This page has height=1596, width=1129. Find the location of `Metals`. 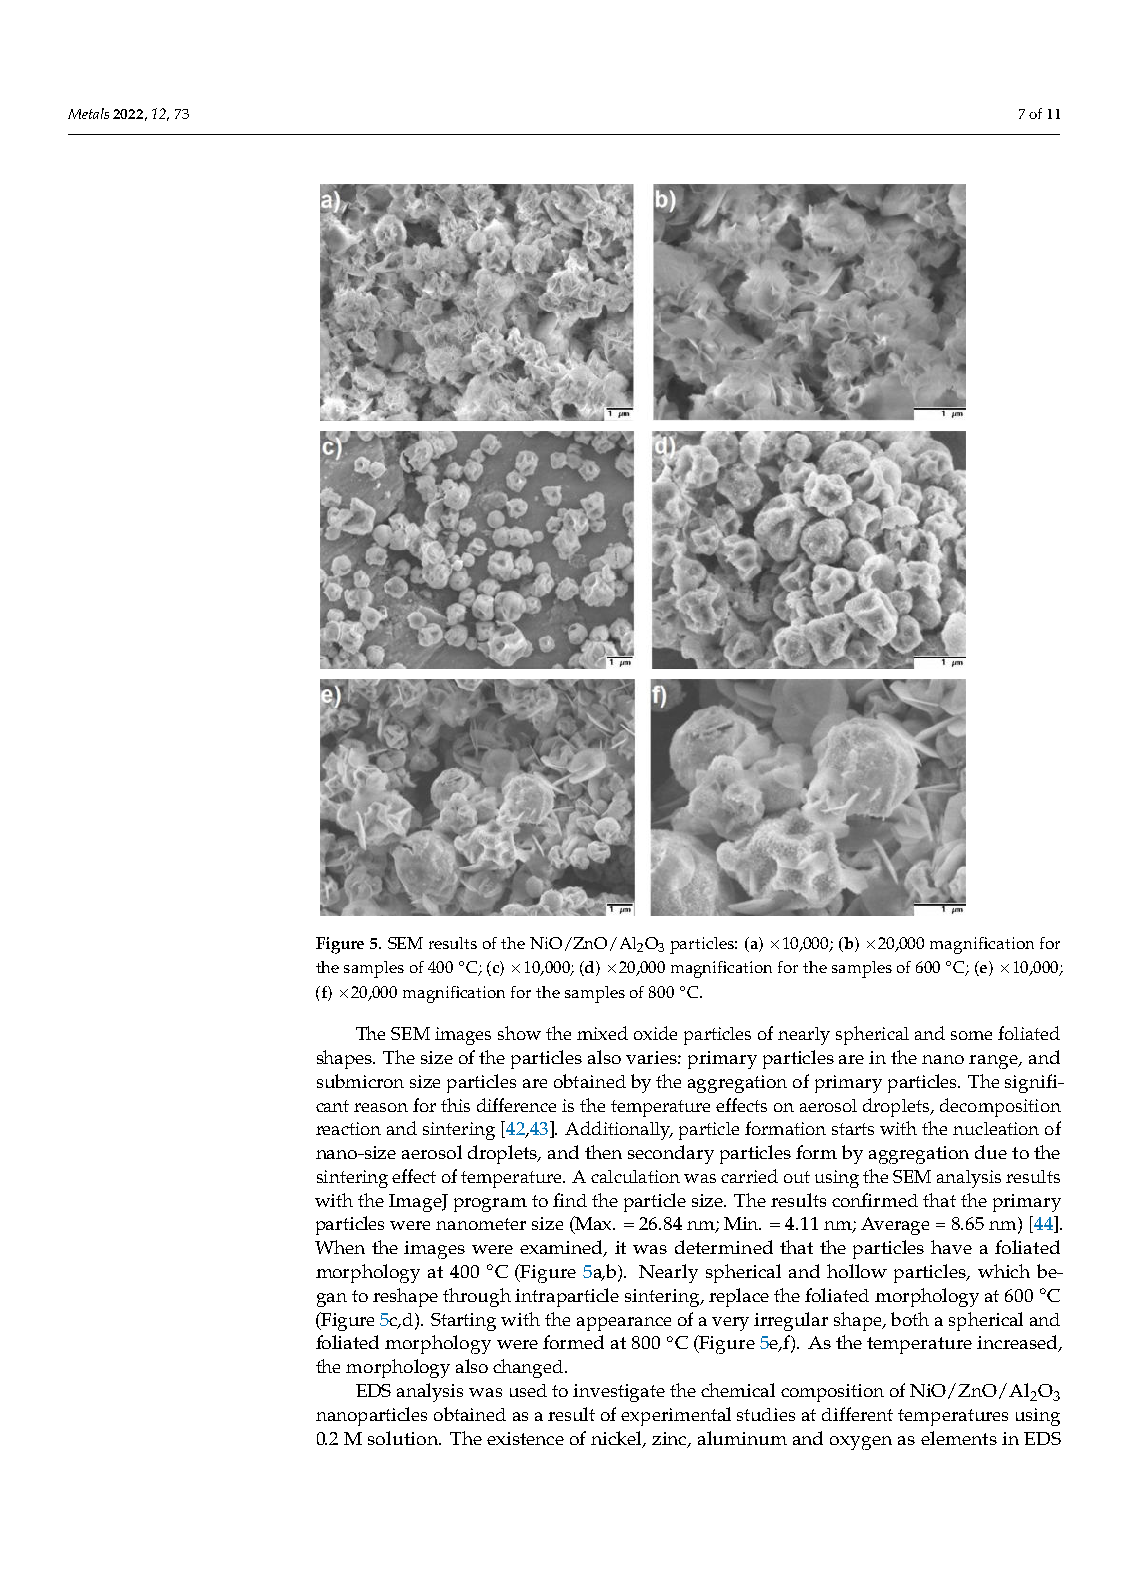

Metals is located at coordinates (88, 113).
